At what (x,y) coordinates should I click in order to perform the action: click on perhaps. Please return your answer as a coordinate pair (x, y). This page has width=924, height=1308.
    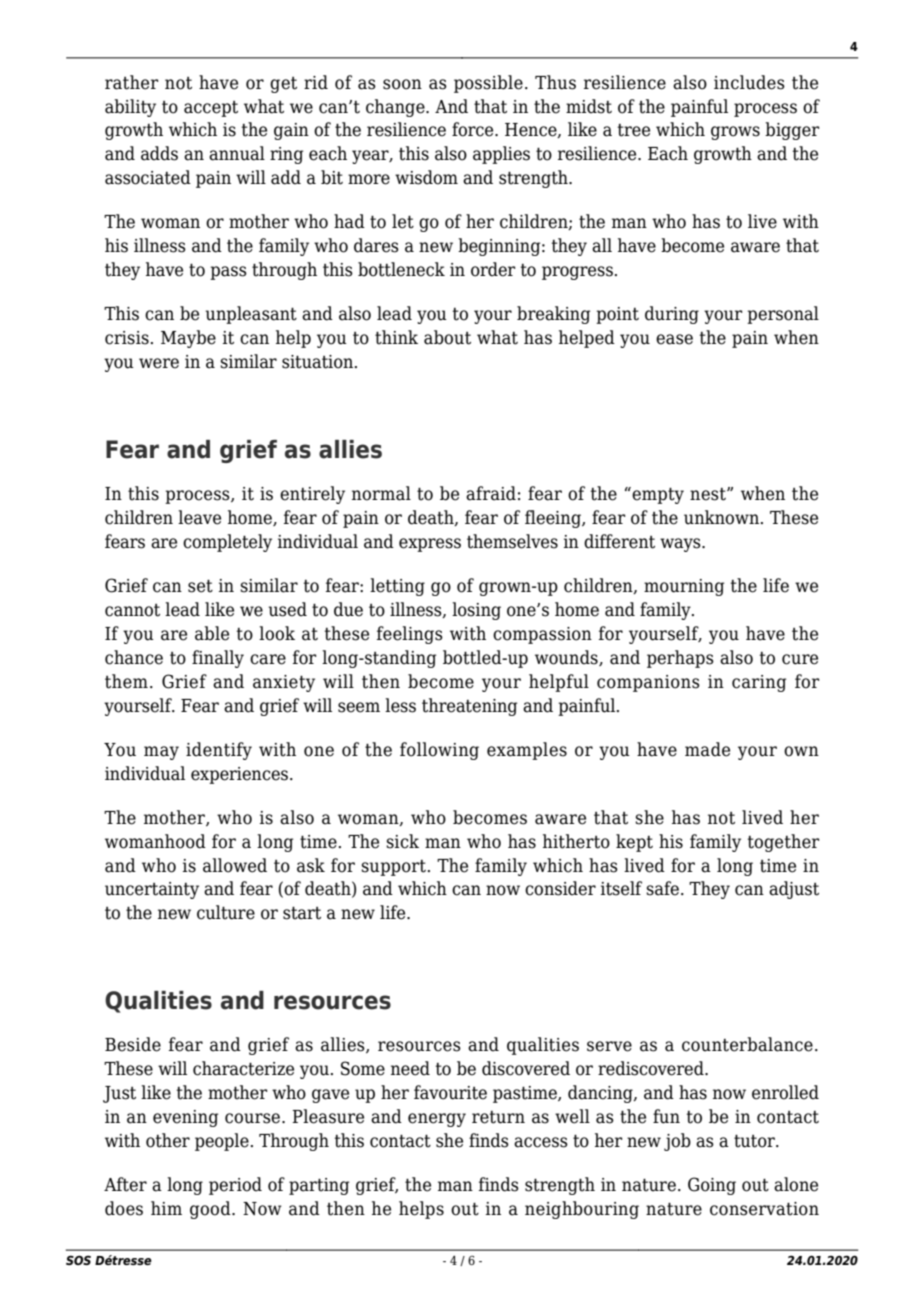
    Looking at the image, I should click on (680, 659).
